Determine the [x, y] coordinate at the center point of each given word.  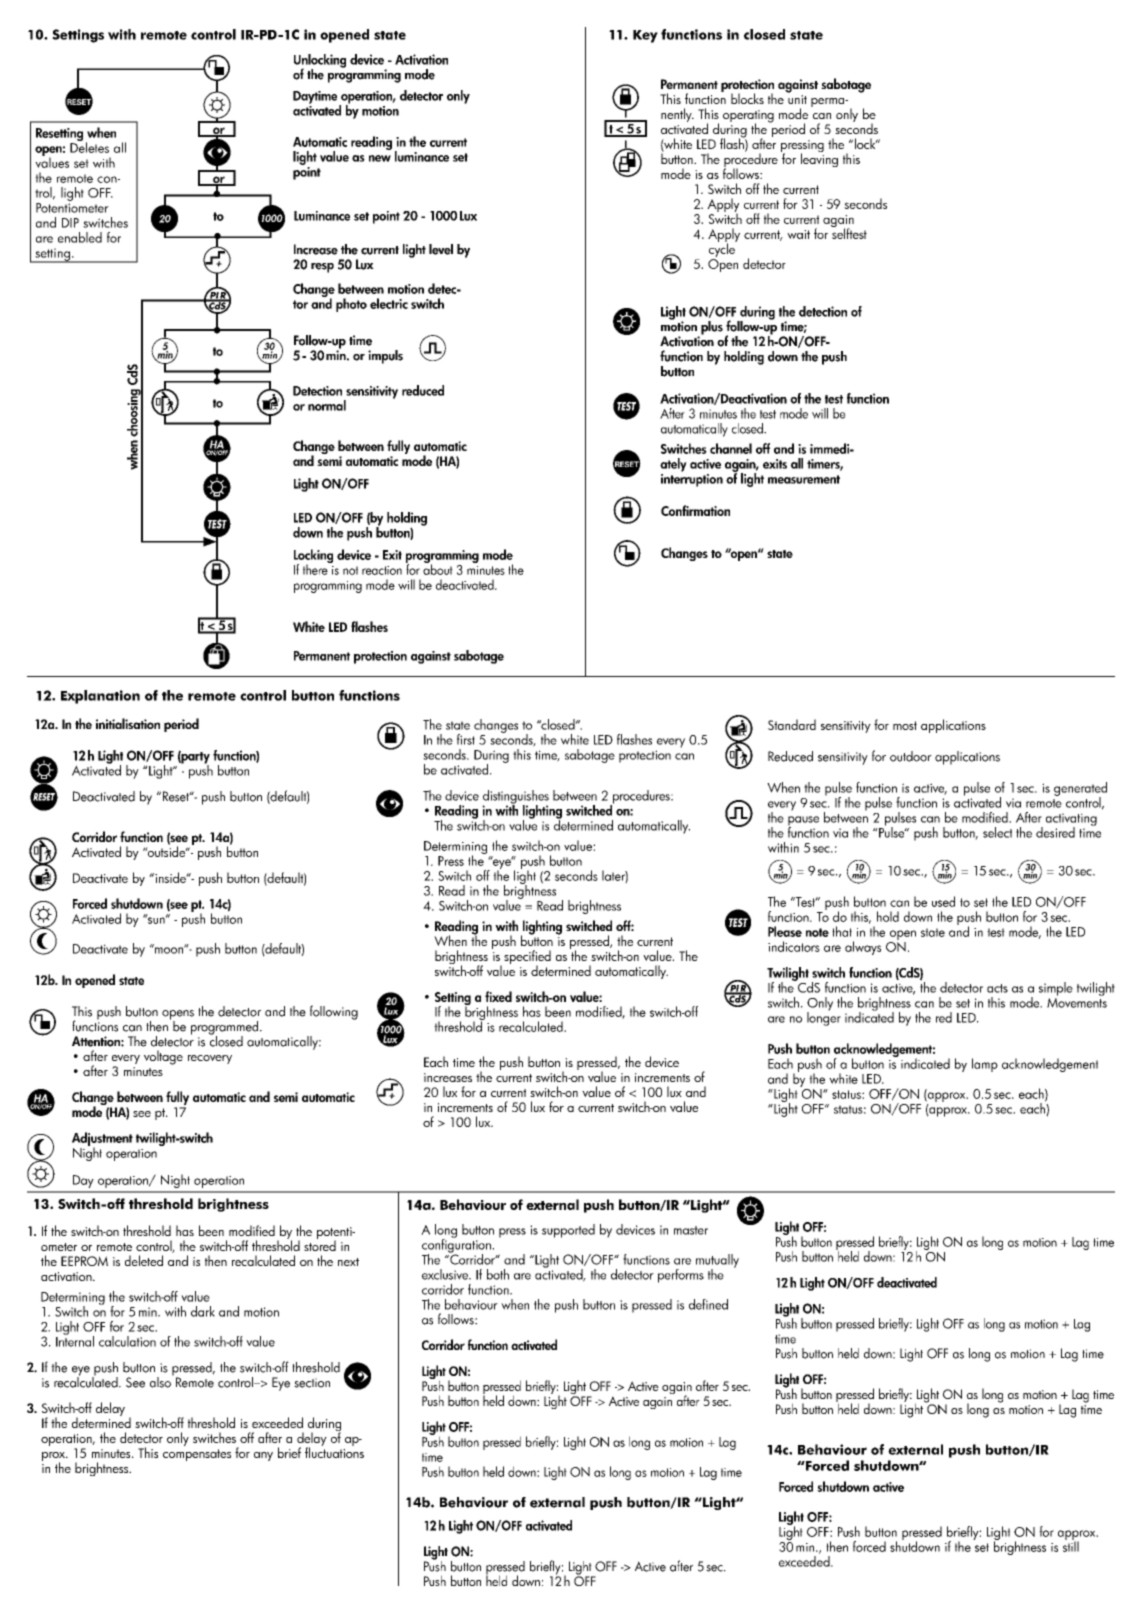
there [316, 568]
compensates [197, 1455]
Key [645, 36]
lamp [985, 1065]
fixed [498, 996]
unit [797, 99]
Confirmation [695, 510]
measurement [804, 479]
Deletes [89, 146]
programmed [226, 1029]
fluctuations [334, 1451]
